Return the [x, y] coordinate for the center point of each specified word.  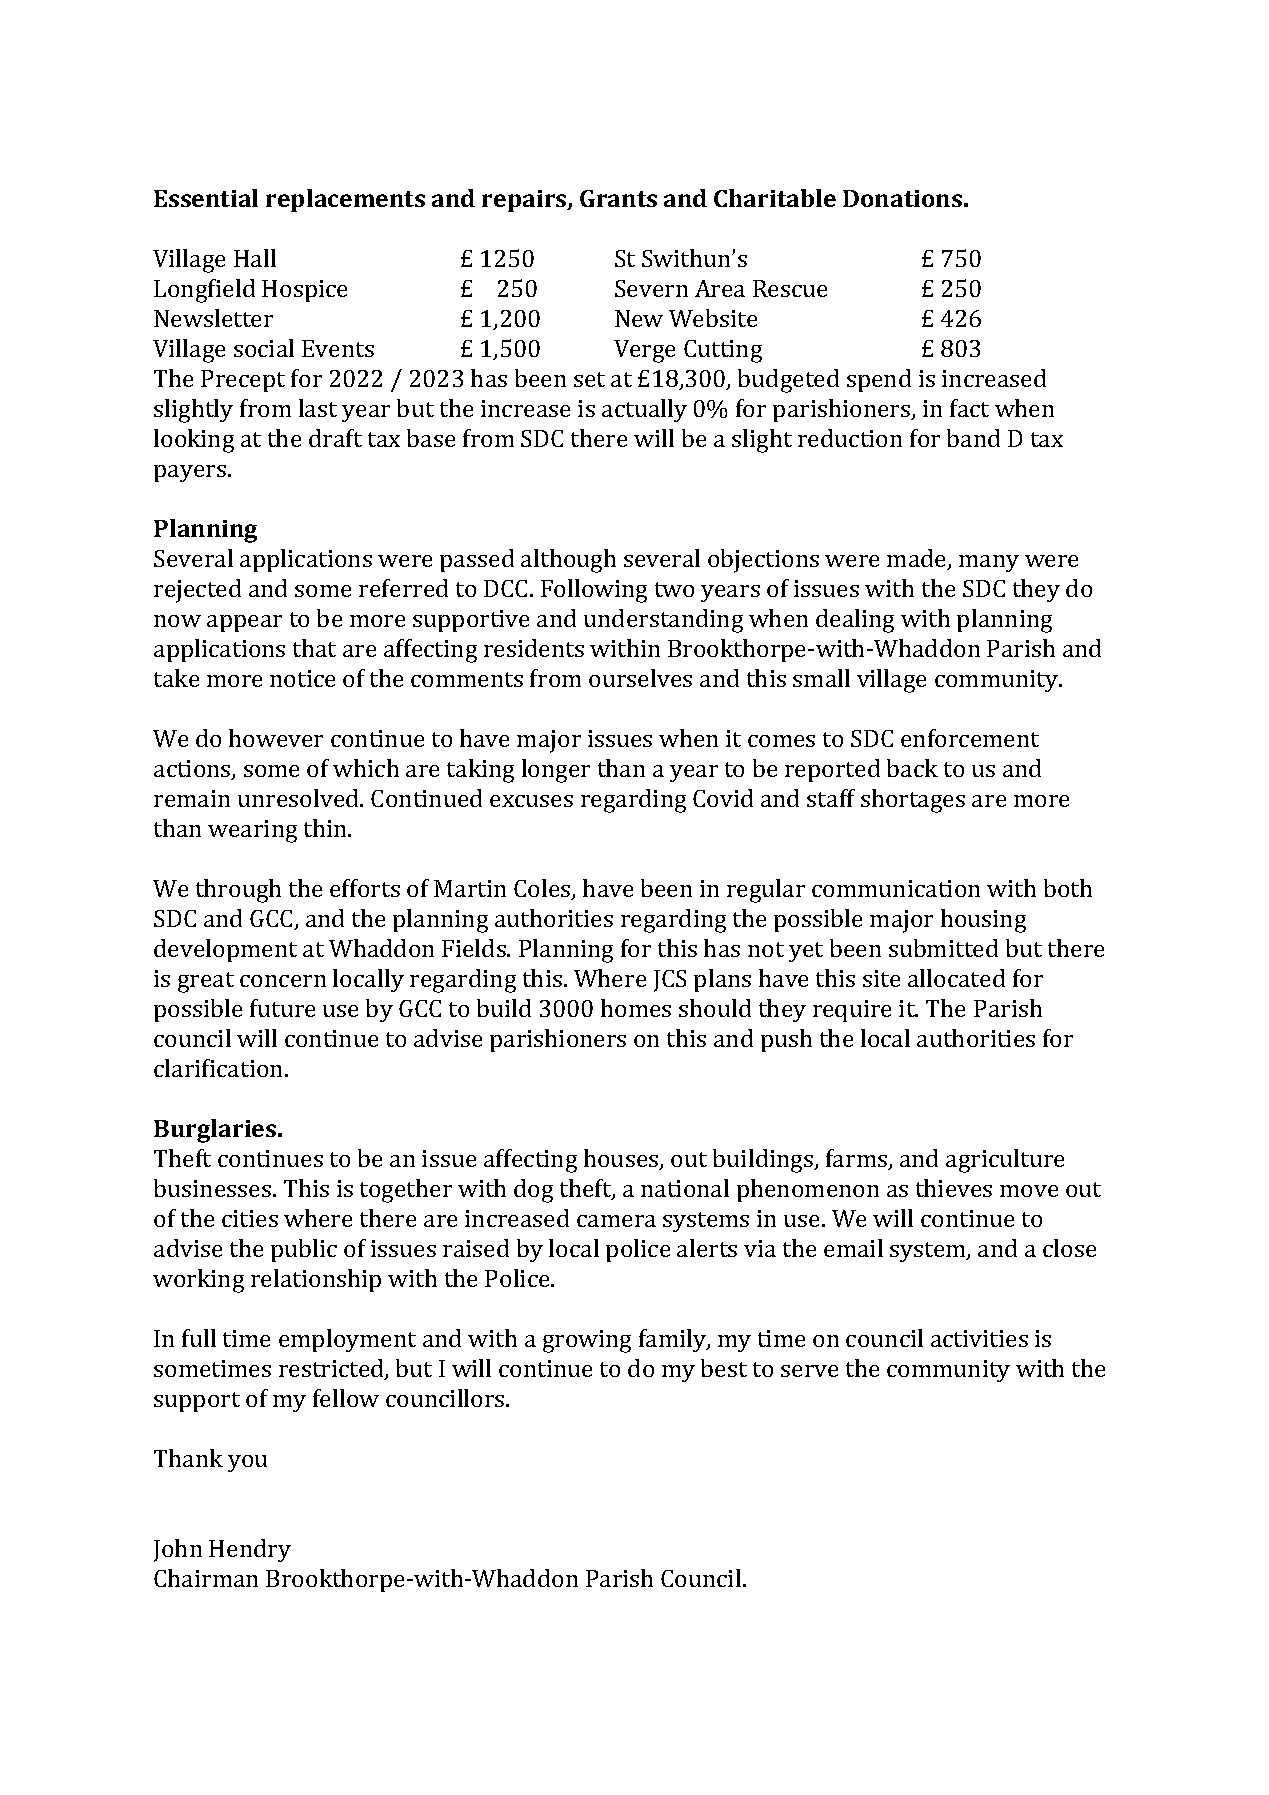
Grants [618, 198]
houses [622, 1159]
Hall [255, 258]
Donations [902, 198]
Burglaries [216, 1131]
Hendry [250, 1550]
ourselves [640, 678]
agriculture [1005, 1161]
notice [302, 678]
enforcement [970, 738]
